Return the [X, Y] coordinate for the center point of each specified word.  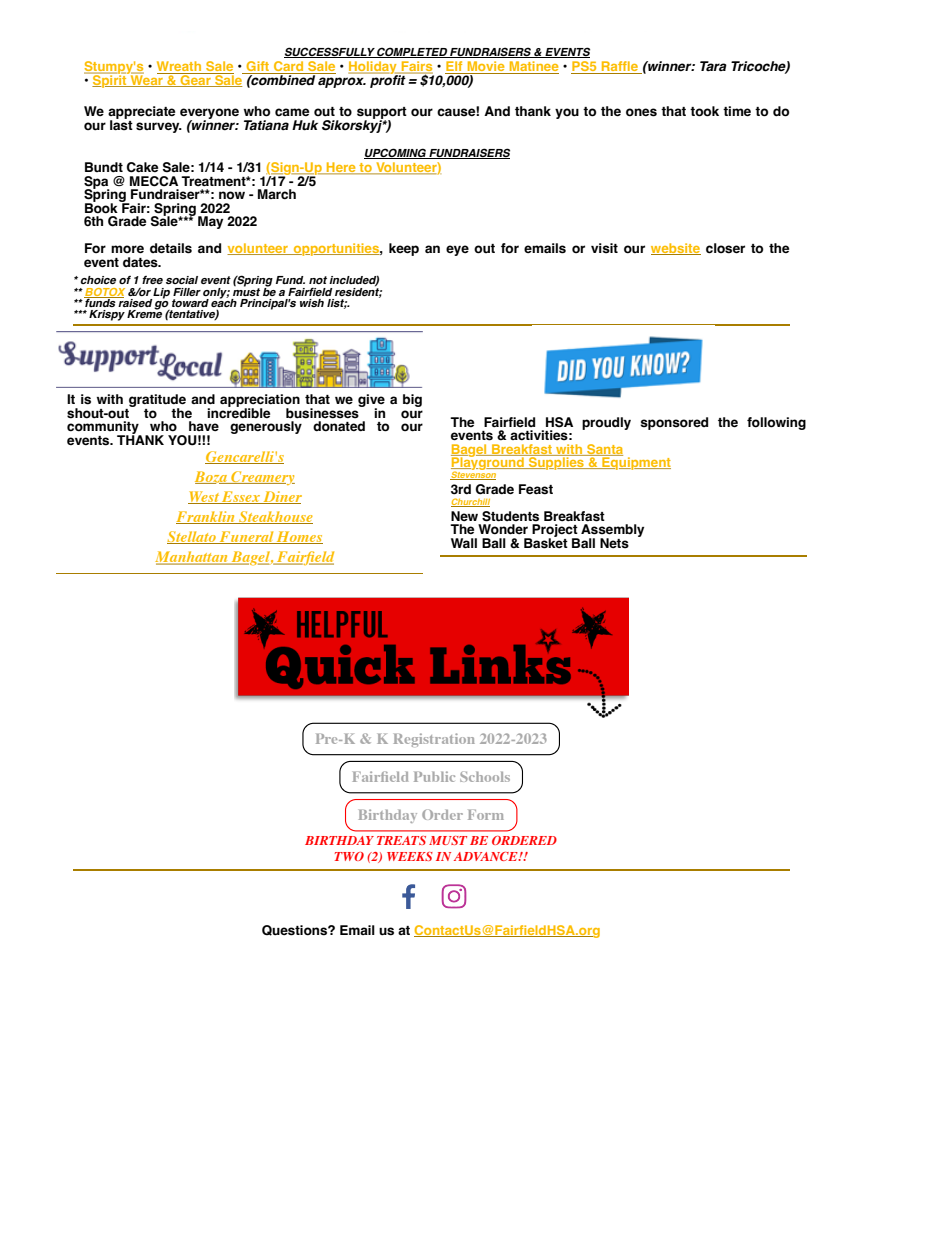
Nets [614, 543]
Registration [434, 740]
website [676, 249]
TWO [349, 856]
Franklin [206, 517]
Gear [195, 80]
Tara [713, 66]
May [210, 222]
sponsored [674, 423]
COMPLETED [412, 52]
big [412, 400]
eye [457, 250]
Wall [464, 543]
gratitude [156, 402]
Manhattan [192, 558]
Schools [485, 776]
